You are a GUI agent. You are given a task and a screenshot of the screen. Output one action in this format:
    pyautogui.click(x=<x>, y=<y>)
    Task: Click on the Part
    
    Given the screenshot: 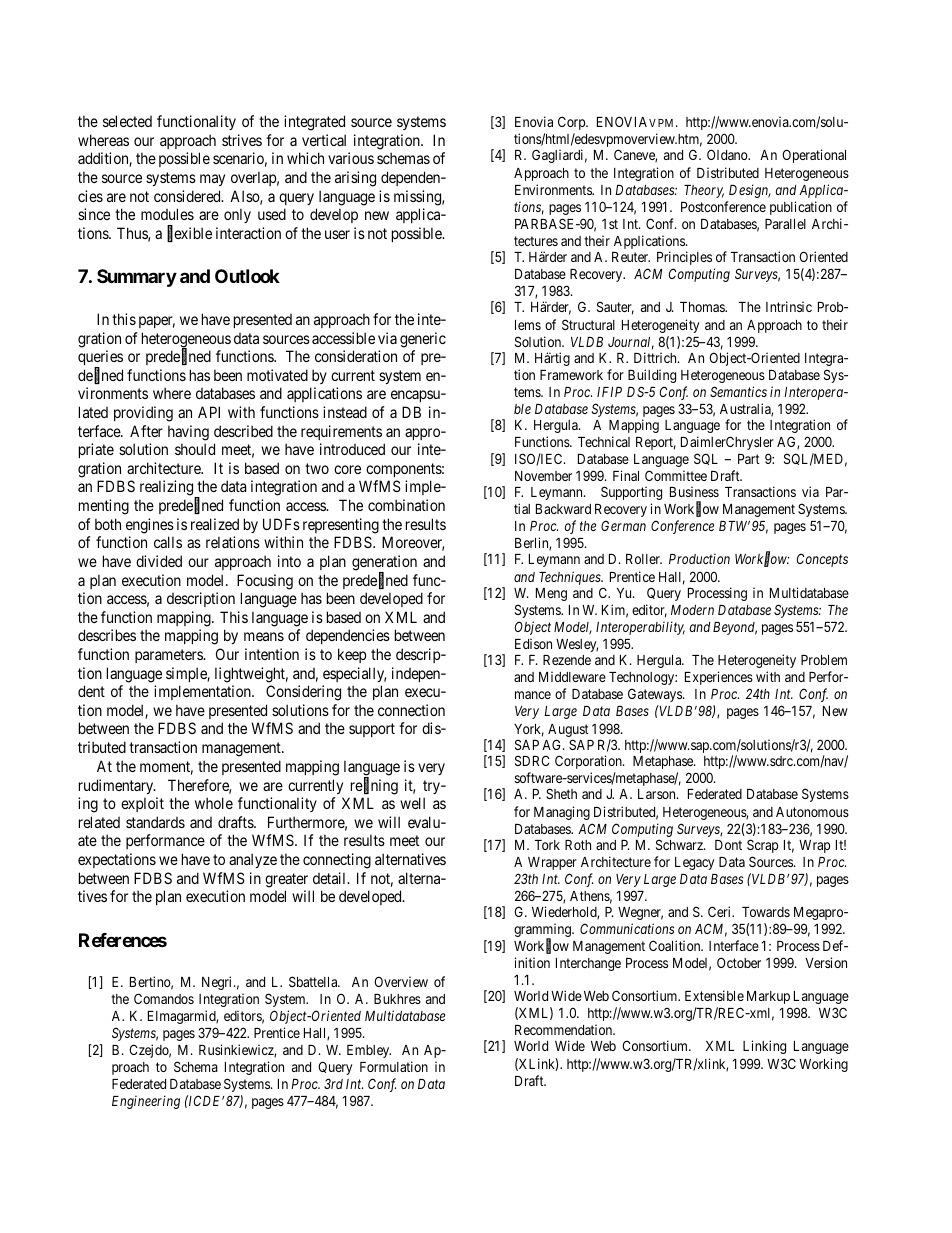 What is the action you would take?
    pyautogui.click(x=749, y=459)
